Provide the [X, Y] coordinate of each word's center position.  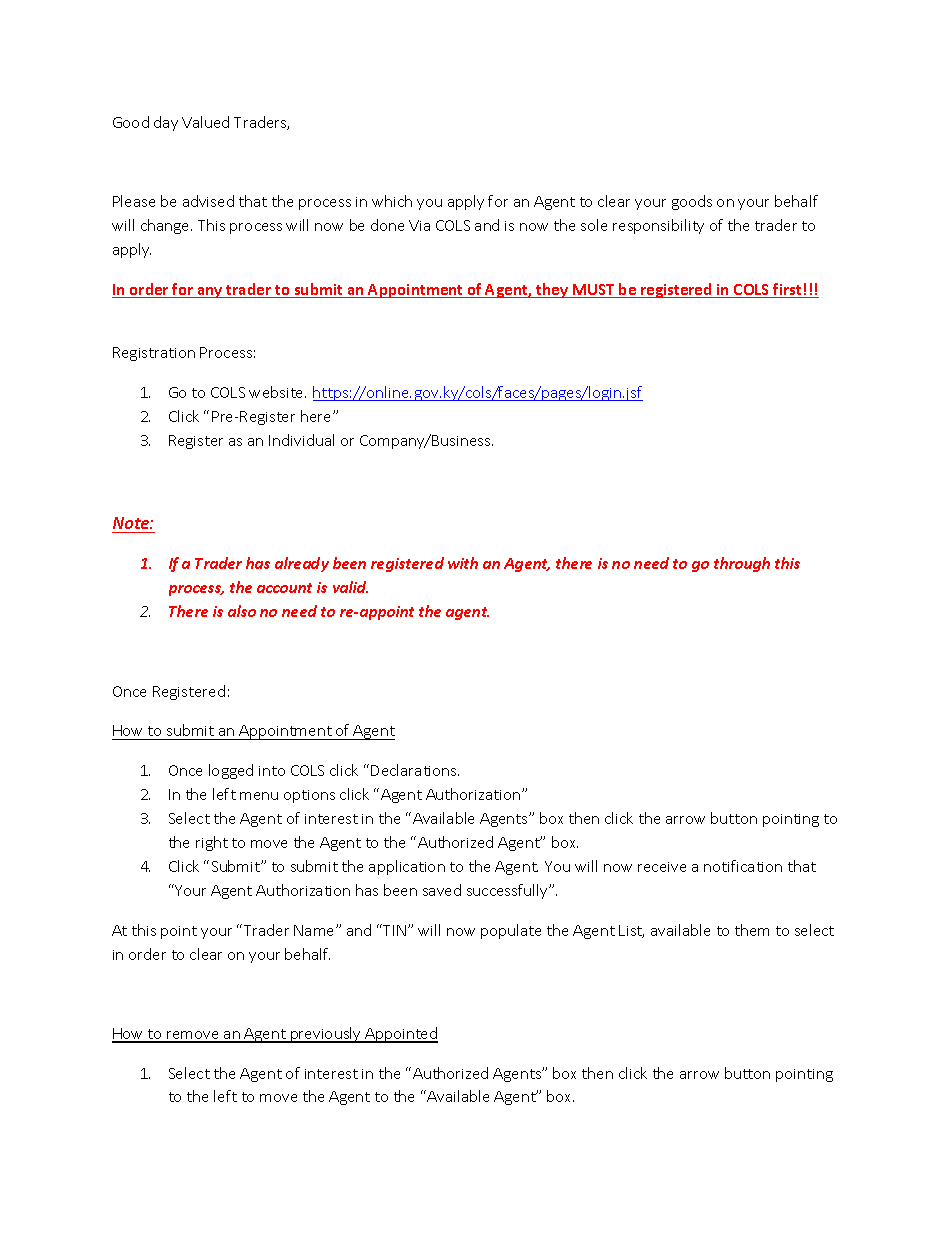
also [242, 611]
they [552, 290]
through [742, 564]
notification [743, 866]
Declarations [415, 770]
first [788, 290]
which [392, 201]
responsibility [658, 226]
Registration [154, 354]
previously [326, 1035]
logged [231, 771]
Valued [205, 122]
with [463, 563]
